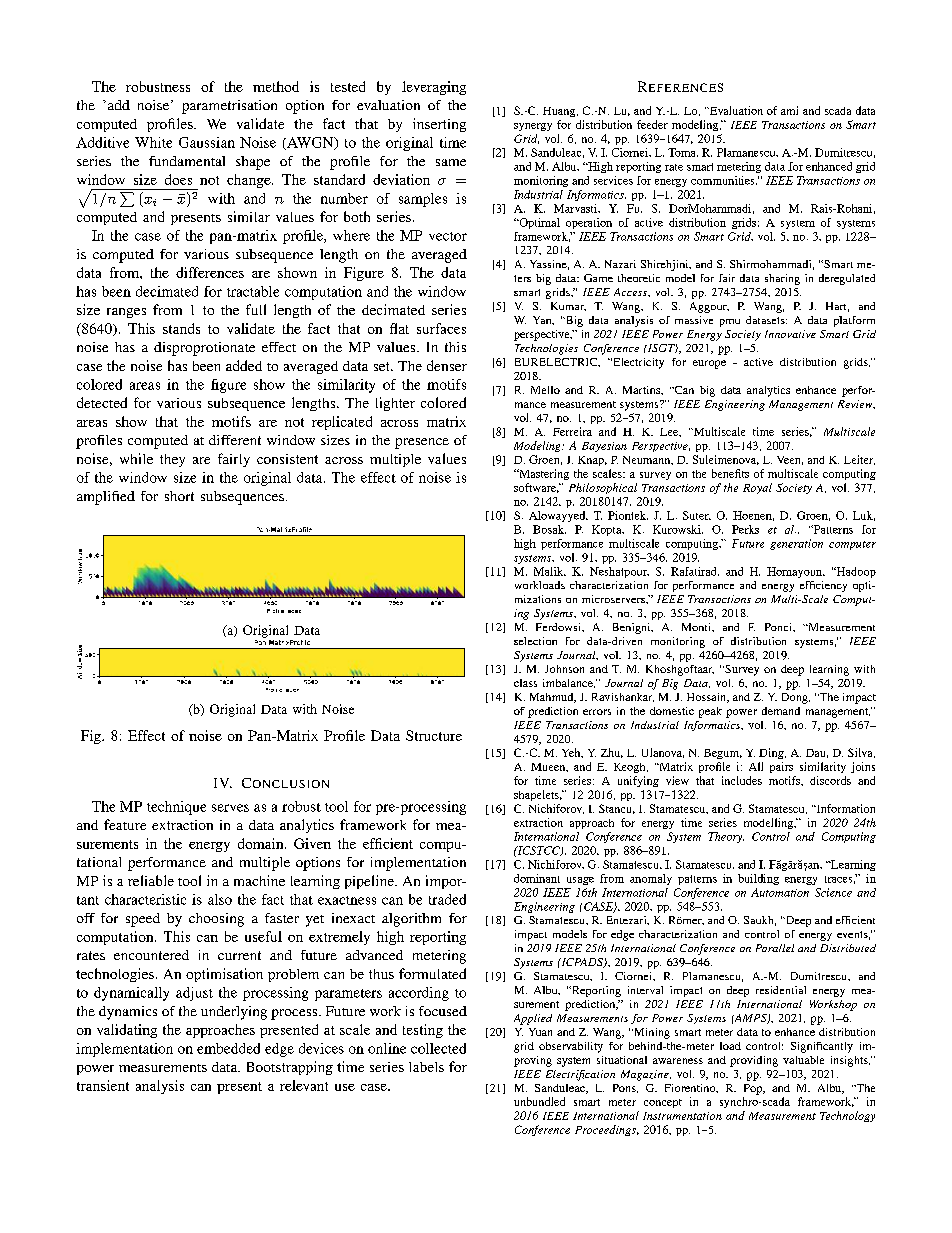 The image size is (952, 1233). Describe the element at coordinates (422, 443) in the screenshot. I see `presence` at that location.
